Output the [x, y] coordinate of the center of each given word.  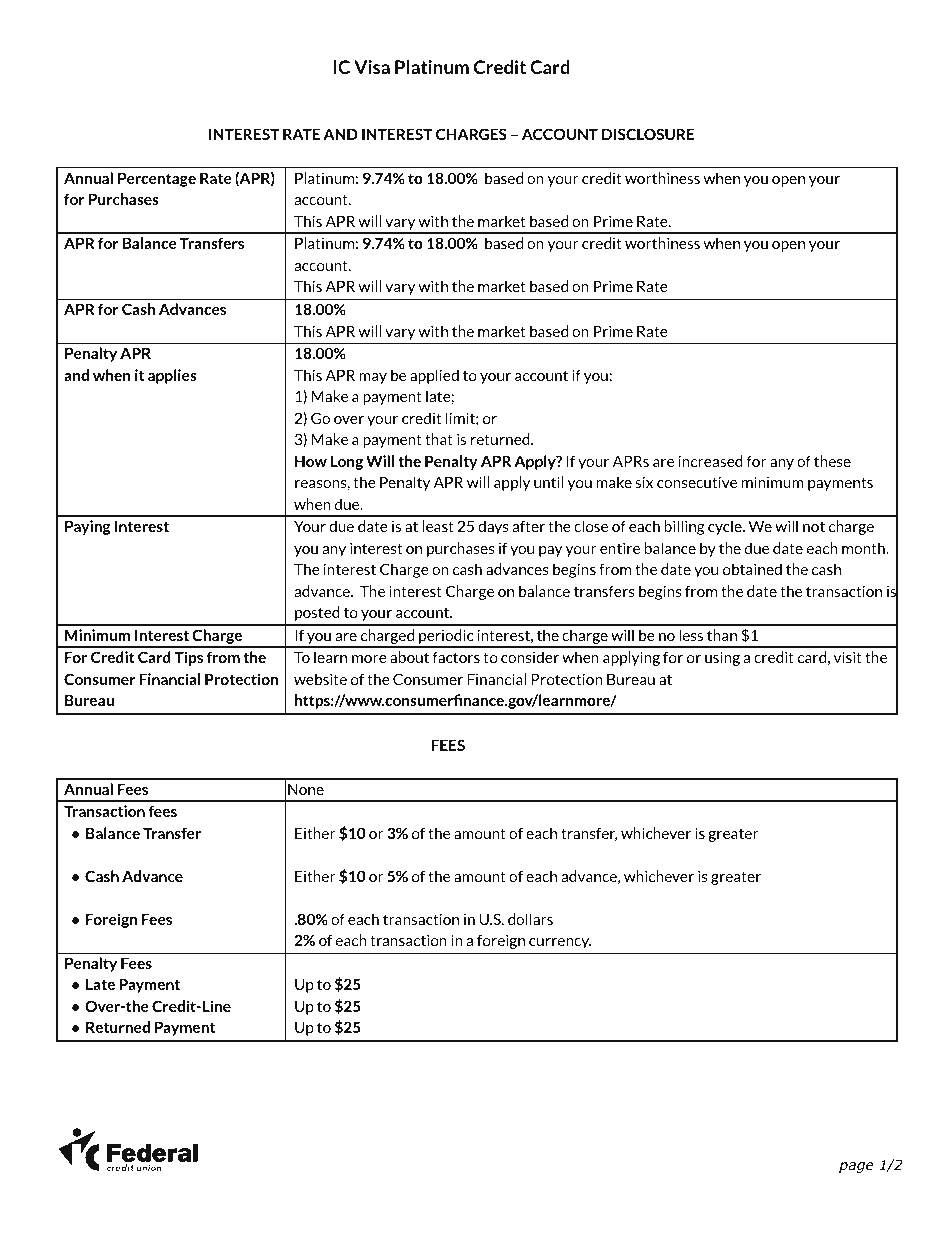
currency [560, 943]
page [856, 1167]
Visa [372, 67]
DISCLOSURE [648, 134]
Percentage [157, 179]
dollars [530, 919]
